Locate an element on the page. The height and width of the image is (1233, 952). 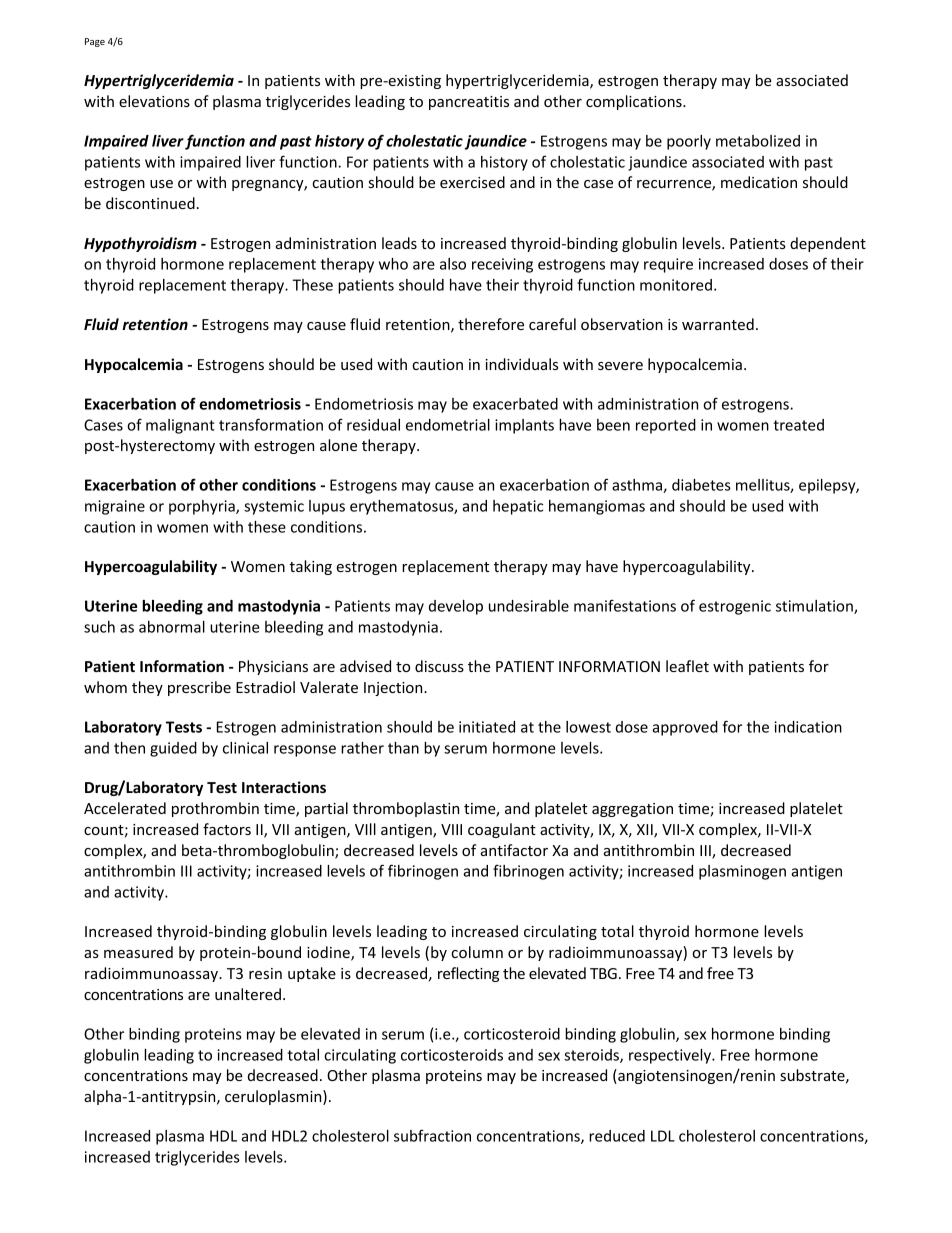
plasminogen is located at coordinates (742, 872).
